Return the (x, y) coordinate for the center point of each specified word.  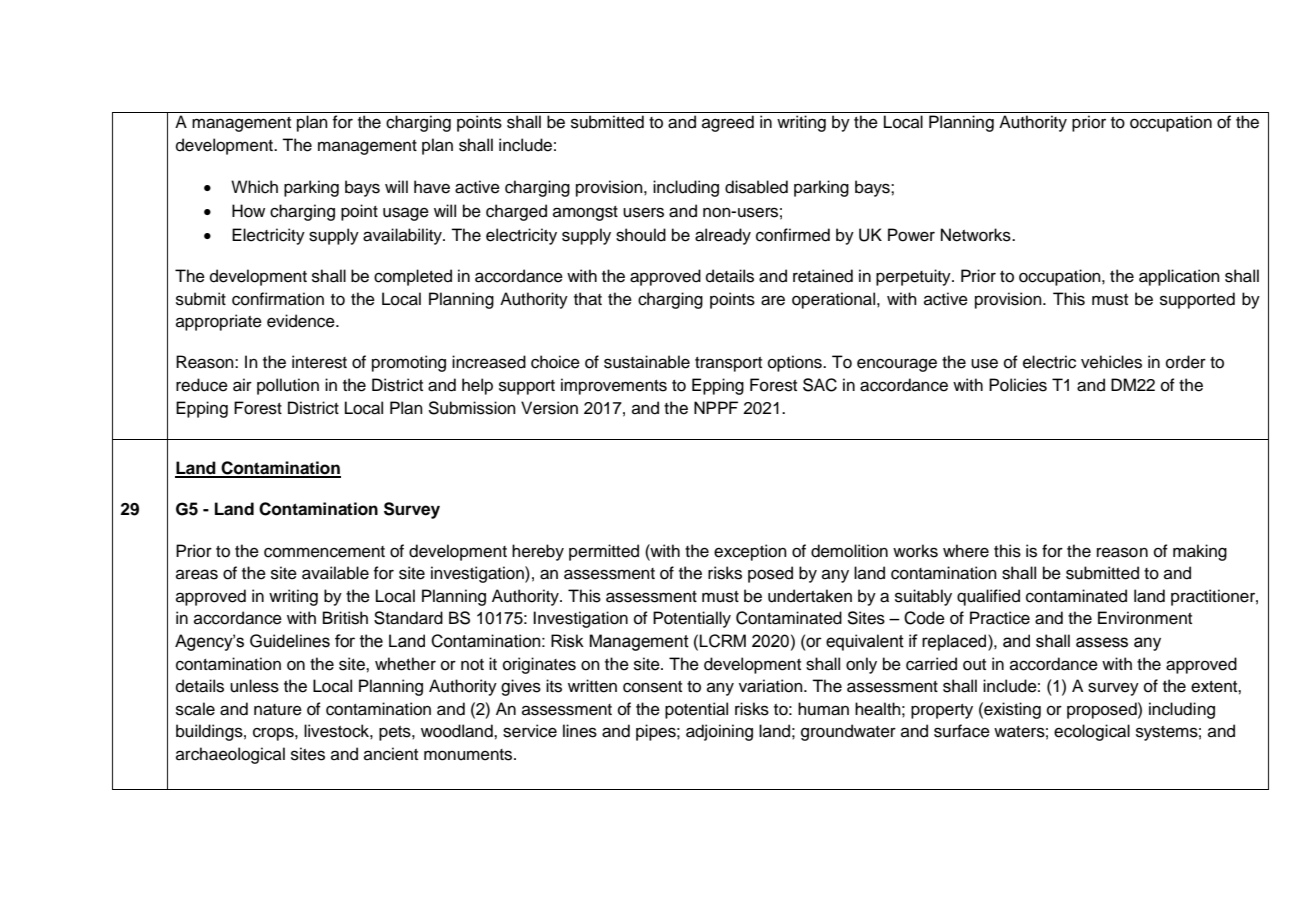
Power (911, 235)
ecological (1092, 732)
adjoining (719, 732)
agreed (728, 123)
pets (396, 733)
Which (254, 187)
